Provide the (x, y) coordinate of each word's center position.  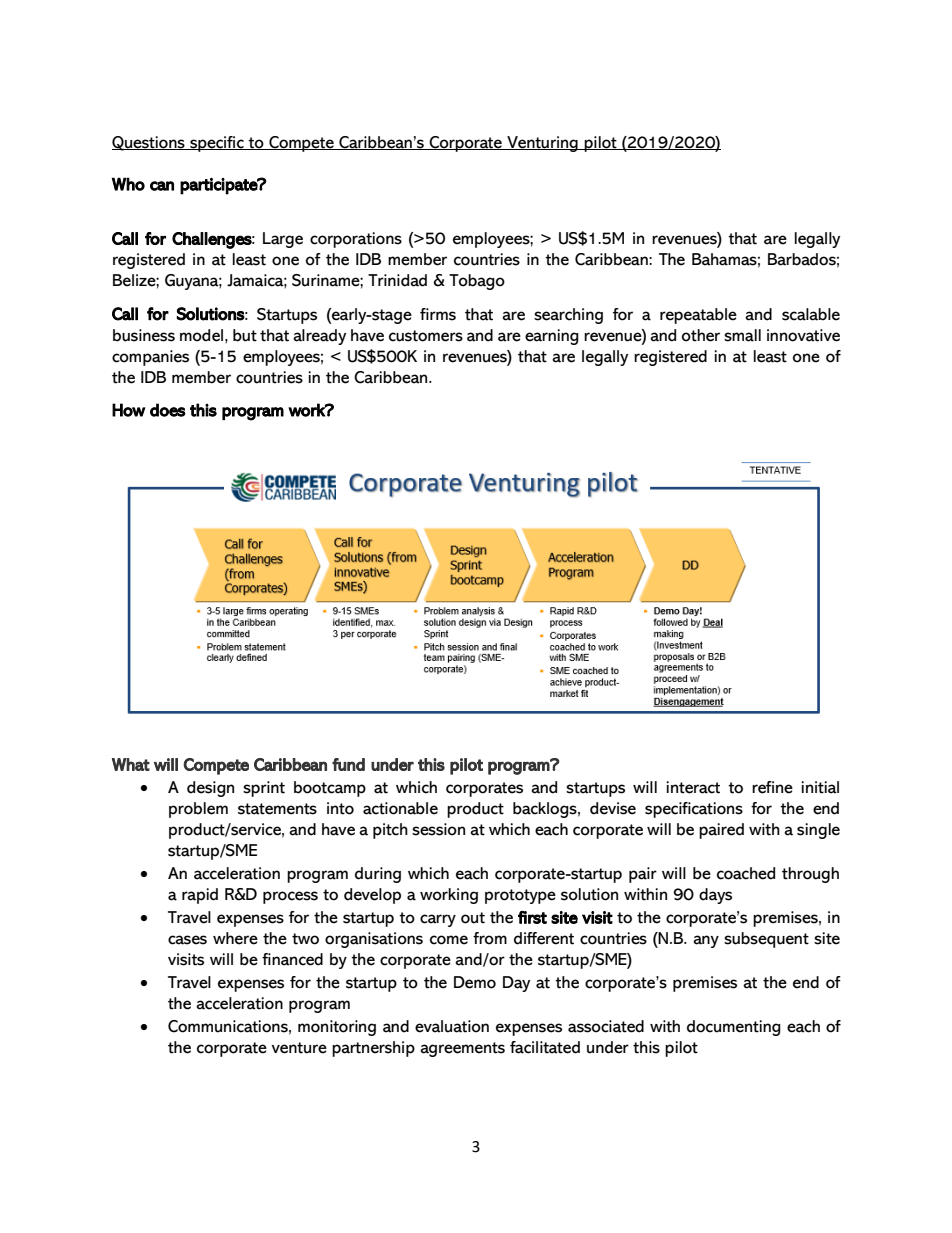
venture (299, 1048)
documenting (734, 1028)
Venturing (542, 144)
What (131, 764)
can (162, 186)
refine (772, 787)
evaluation (452, 1026)
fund (348, 764)
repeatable (698, 316)
